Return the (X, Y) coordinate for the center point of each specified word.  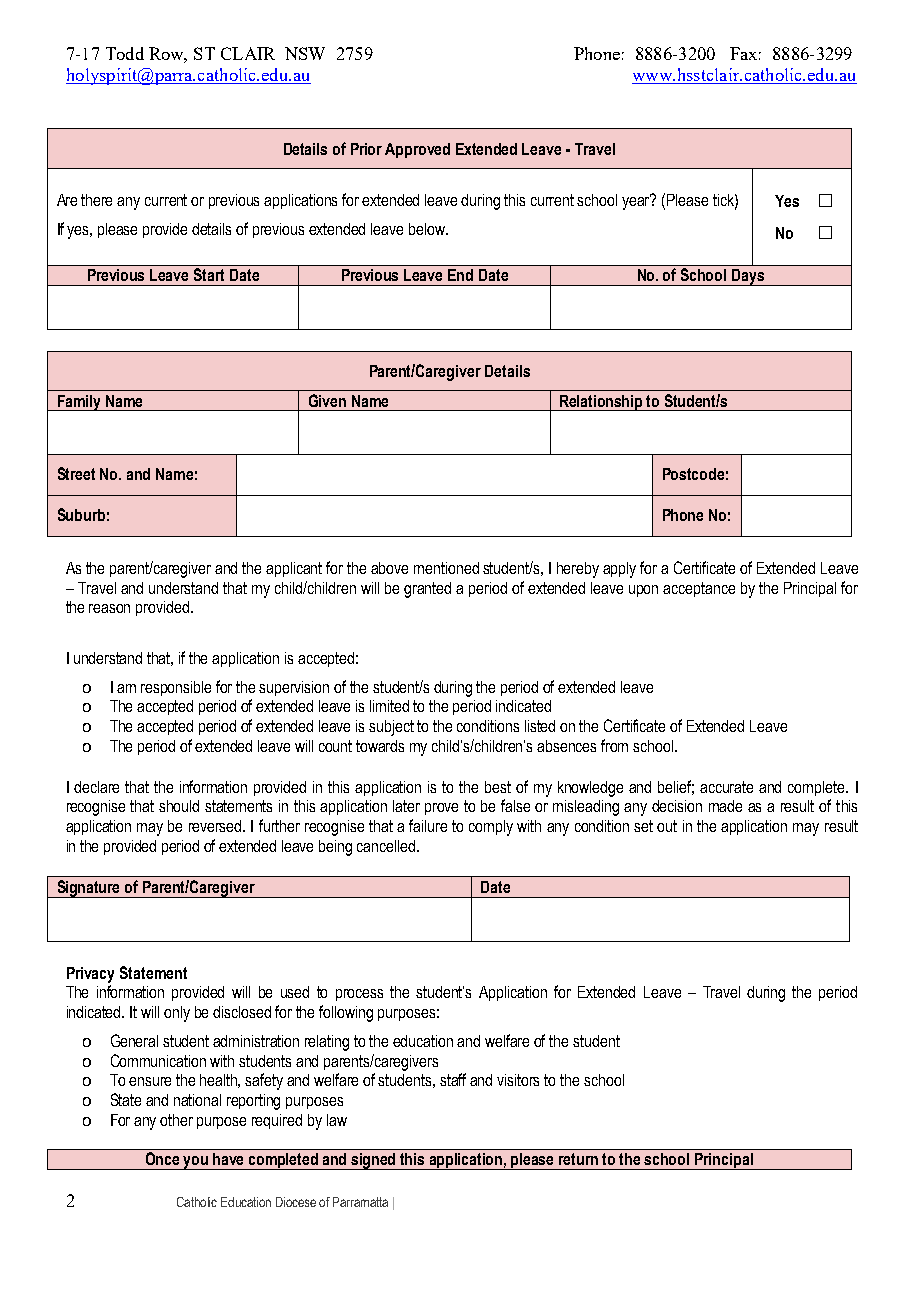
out (667, 826)
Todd (125, 53)
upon (643, 591)
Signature (89, 889)
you (196, 1163)
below (428, 229)
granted (427, 590)
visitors (518, 1080)
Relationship (601, 403)
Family (79, 403)
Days (748, 277)
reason (109, 608)
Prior (366, 149)
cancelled (387, 846)
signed (374, 1161)
